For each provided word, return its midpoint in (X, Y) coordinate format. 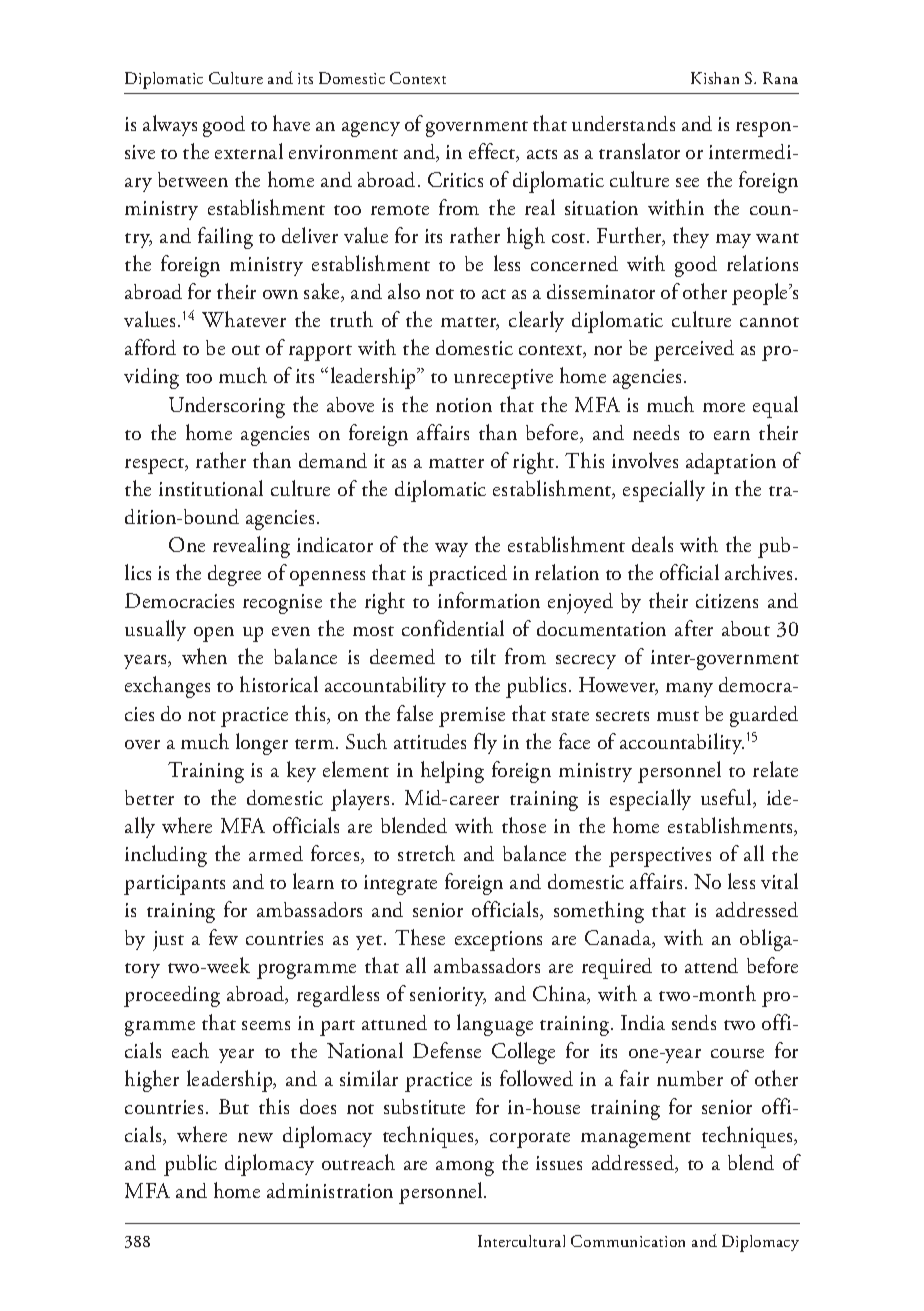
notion (464, 405)
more (724, 407)
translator (639, 151)
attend (711, 965)
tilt (483, 656)
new (255, 1137)
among (465, 1168)
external (249, 151)
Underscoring (227, 407)
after (694, 628)
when (204, 656)
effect (493, 152)
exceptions (498, 941)
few (223, 937)
